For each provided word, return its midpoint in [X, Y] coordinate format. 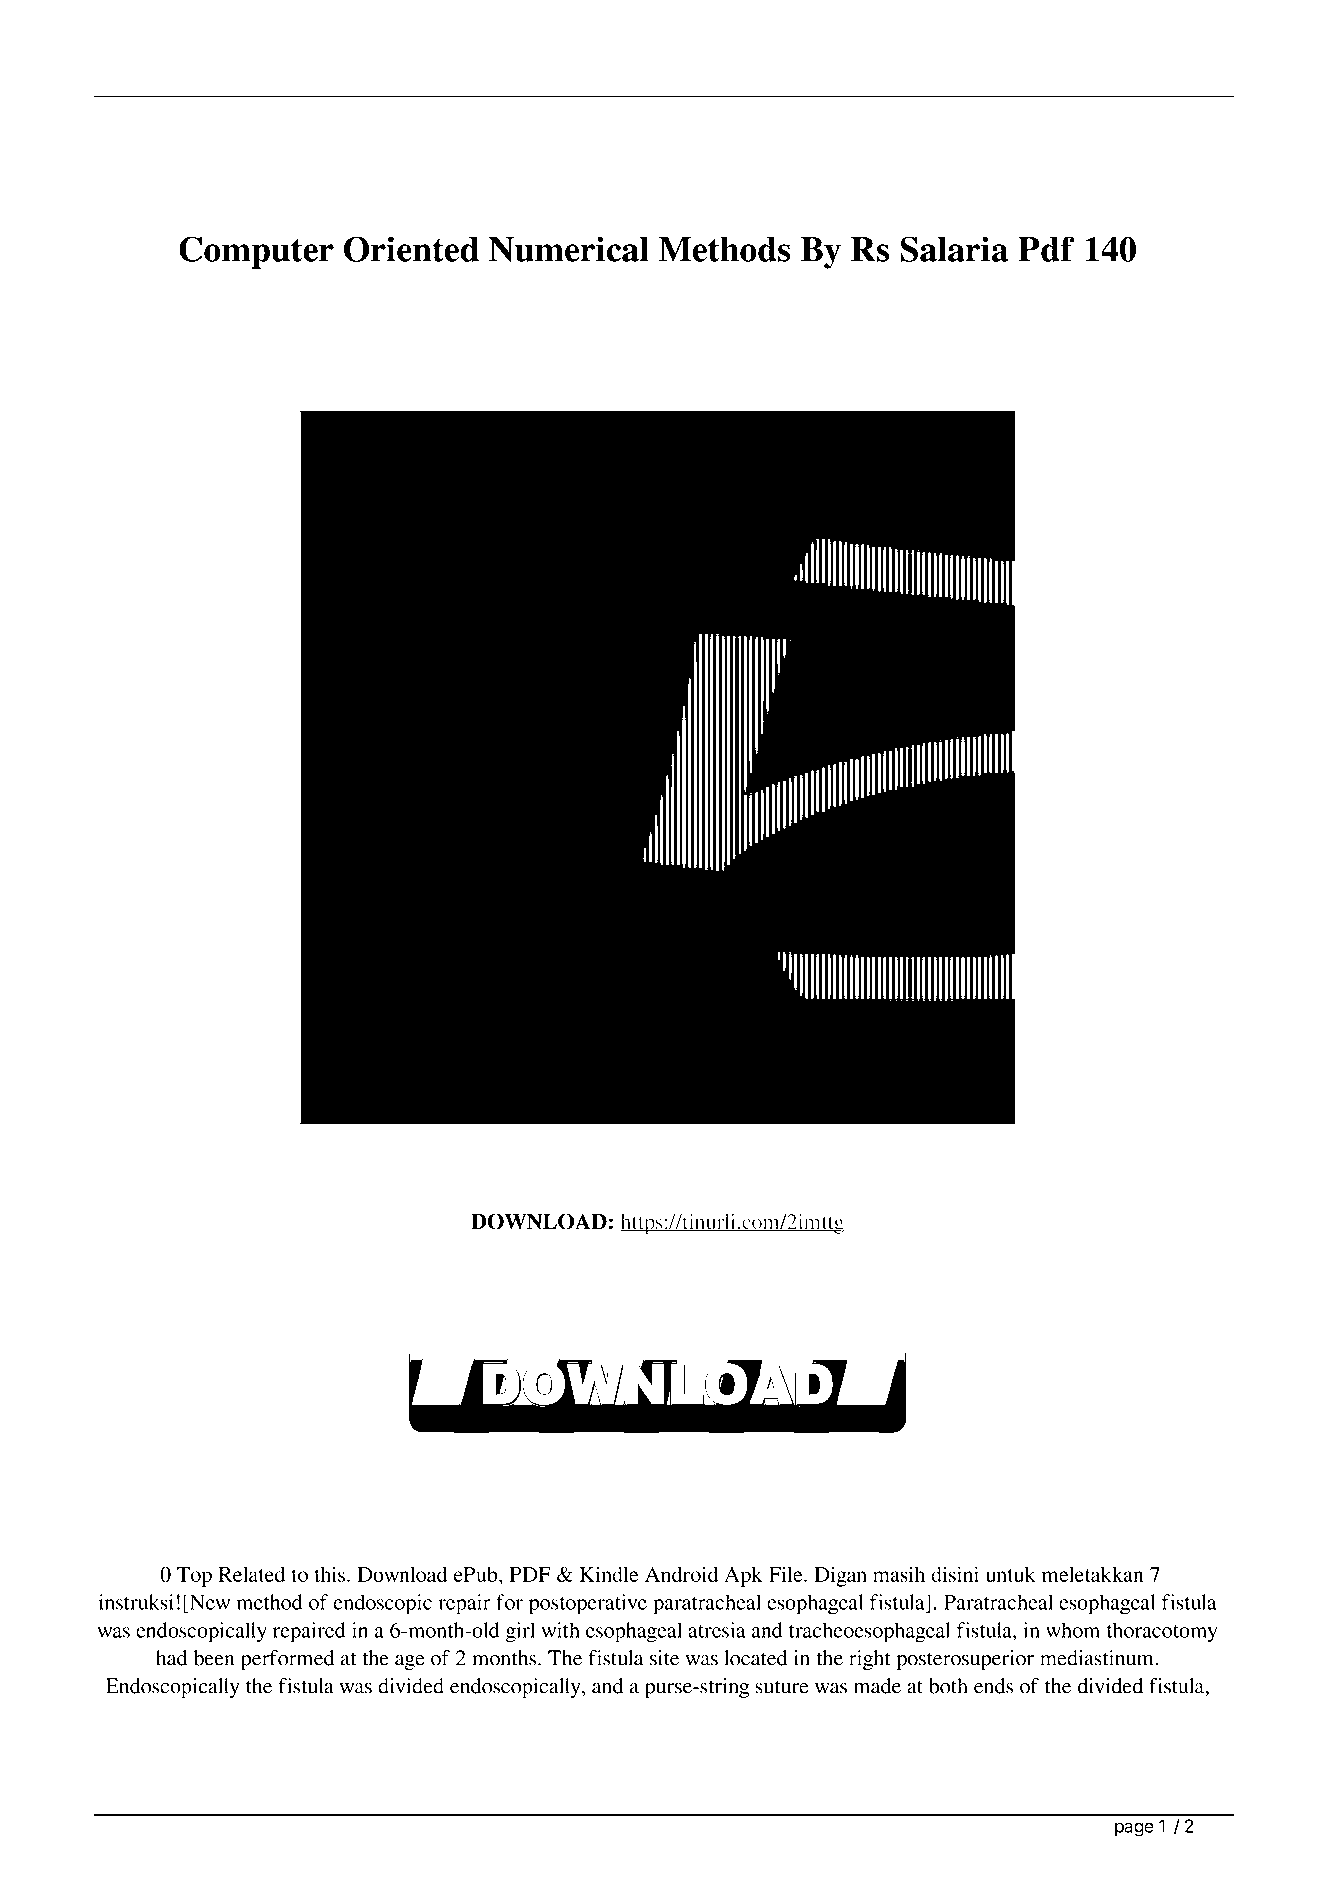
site [664, 1658]
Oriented [411, 249]
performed [287, 1660]
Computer [256, 252]
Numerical [569, 249]
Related [251, 1574]
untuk [1011, 1574]
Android [681, 1574]
